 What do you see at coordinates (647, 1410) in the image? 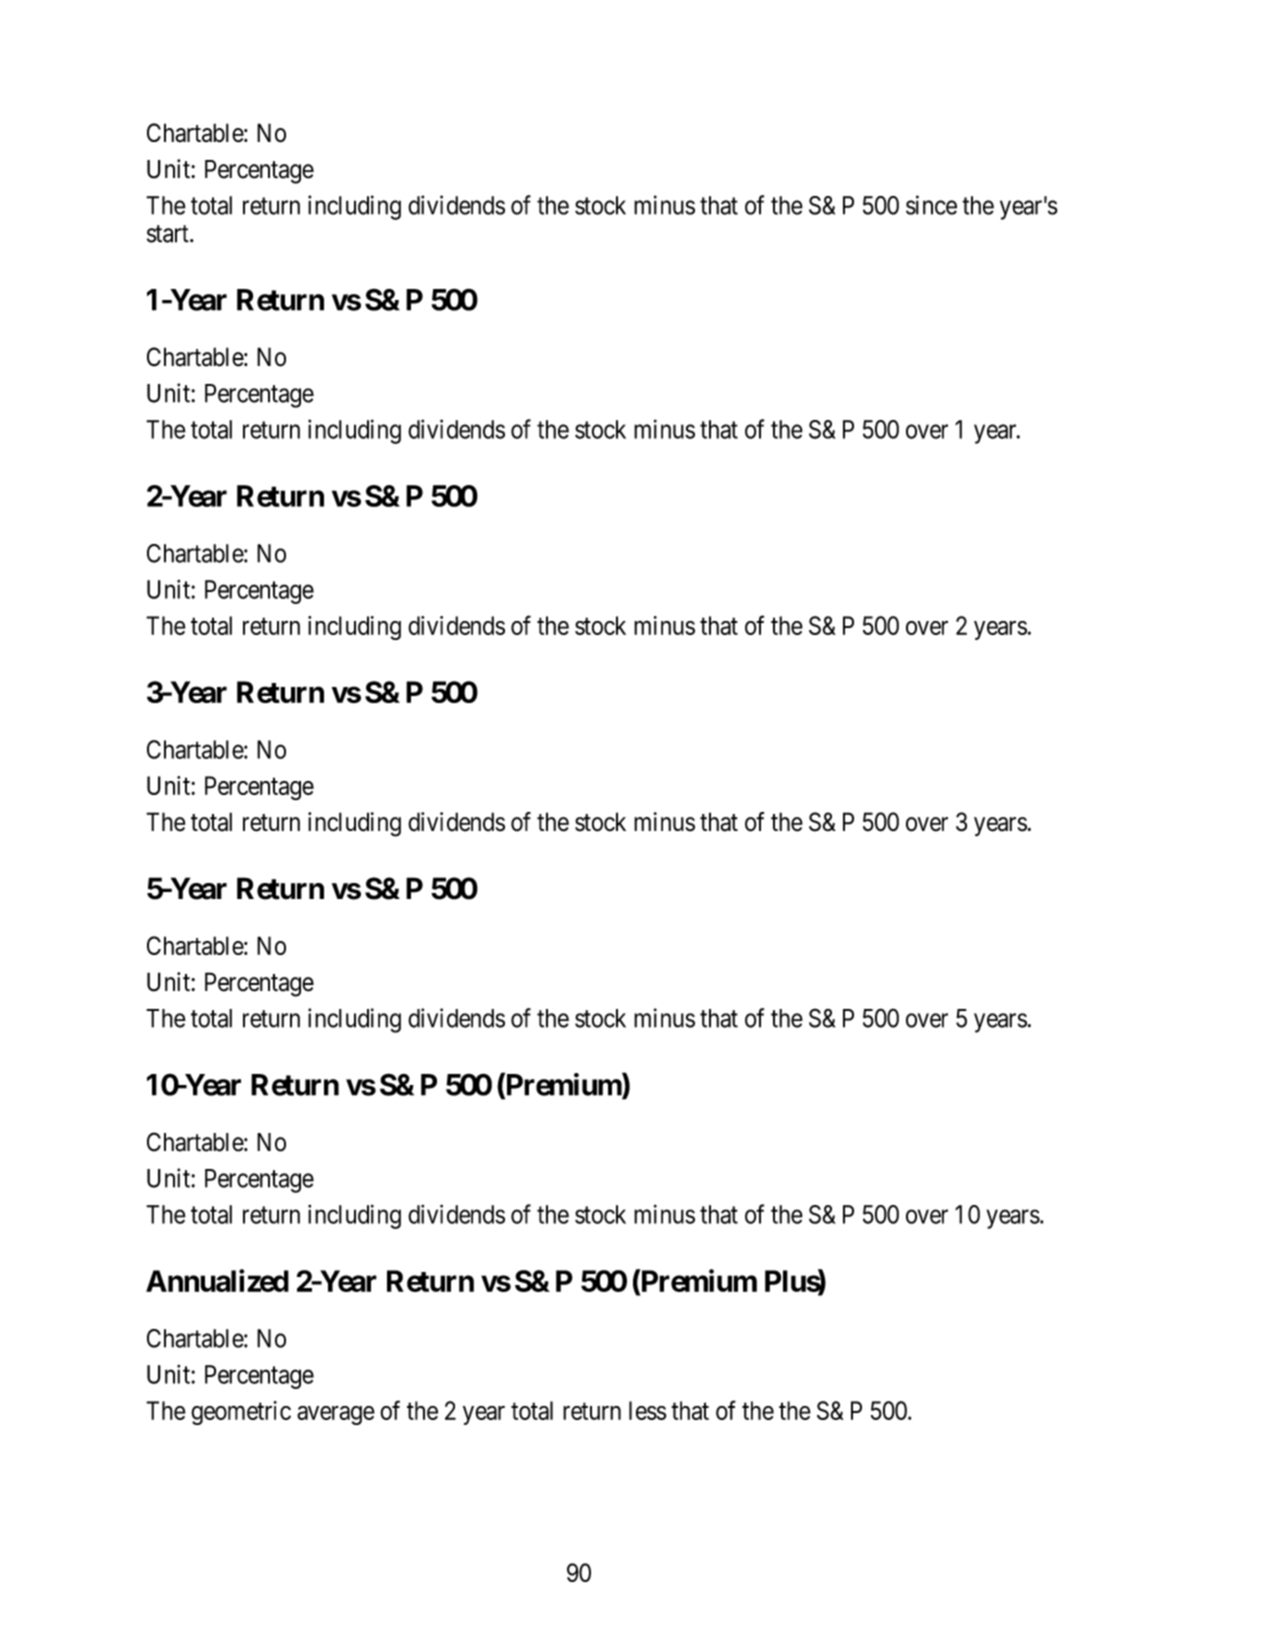
I see `less` at bounding box center [647, 1410].
